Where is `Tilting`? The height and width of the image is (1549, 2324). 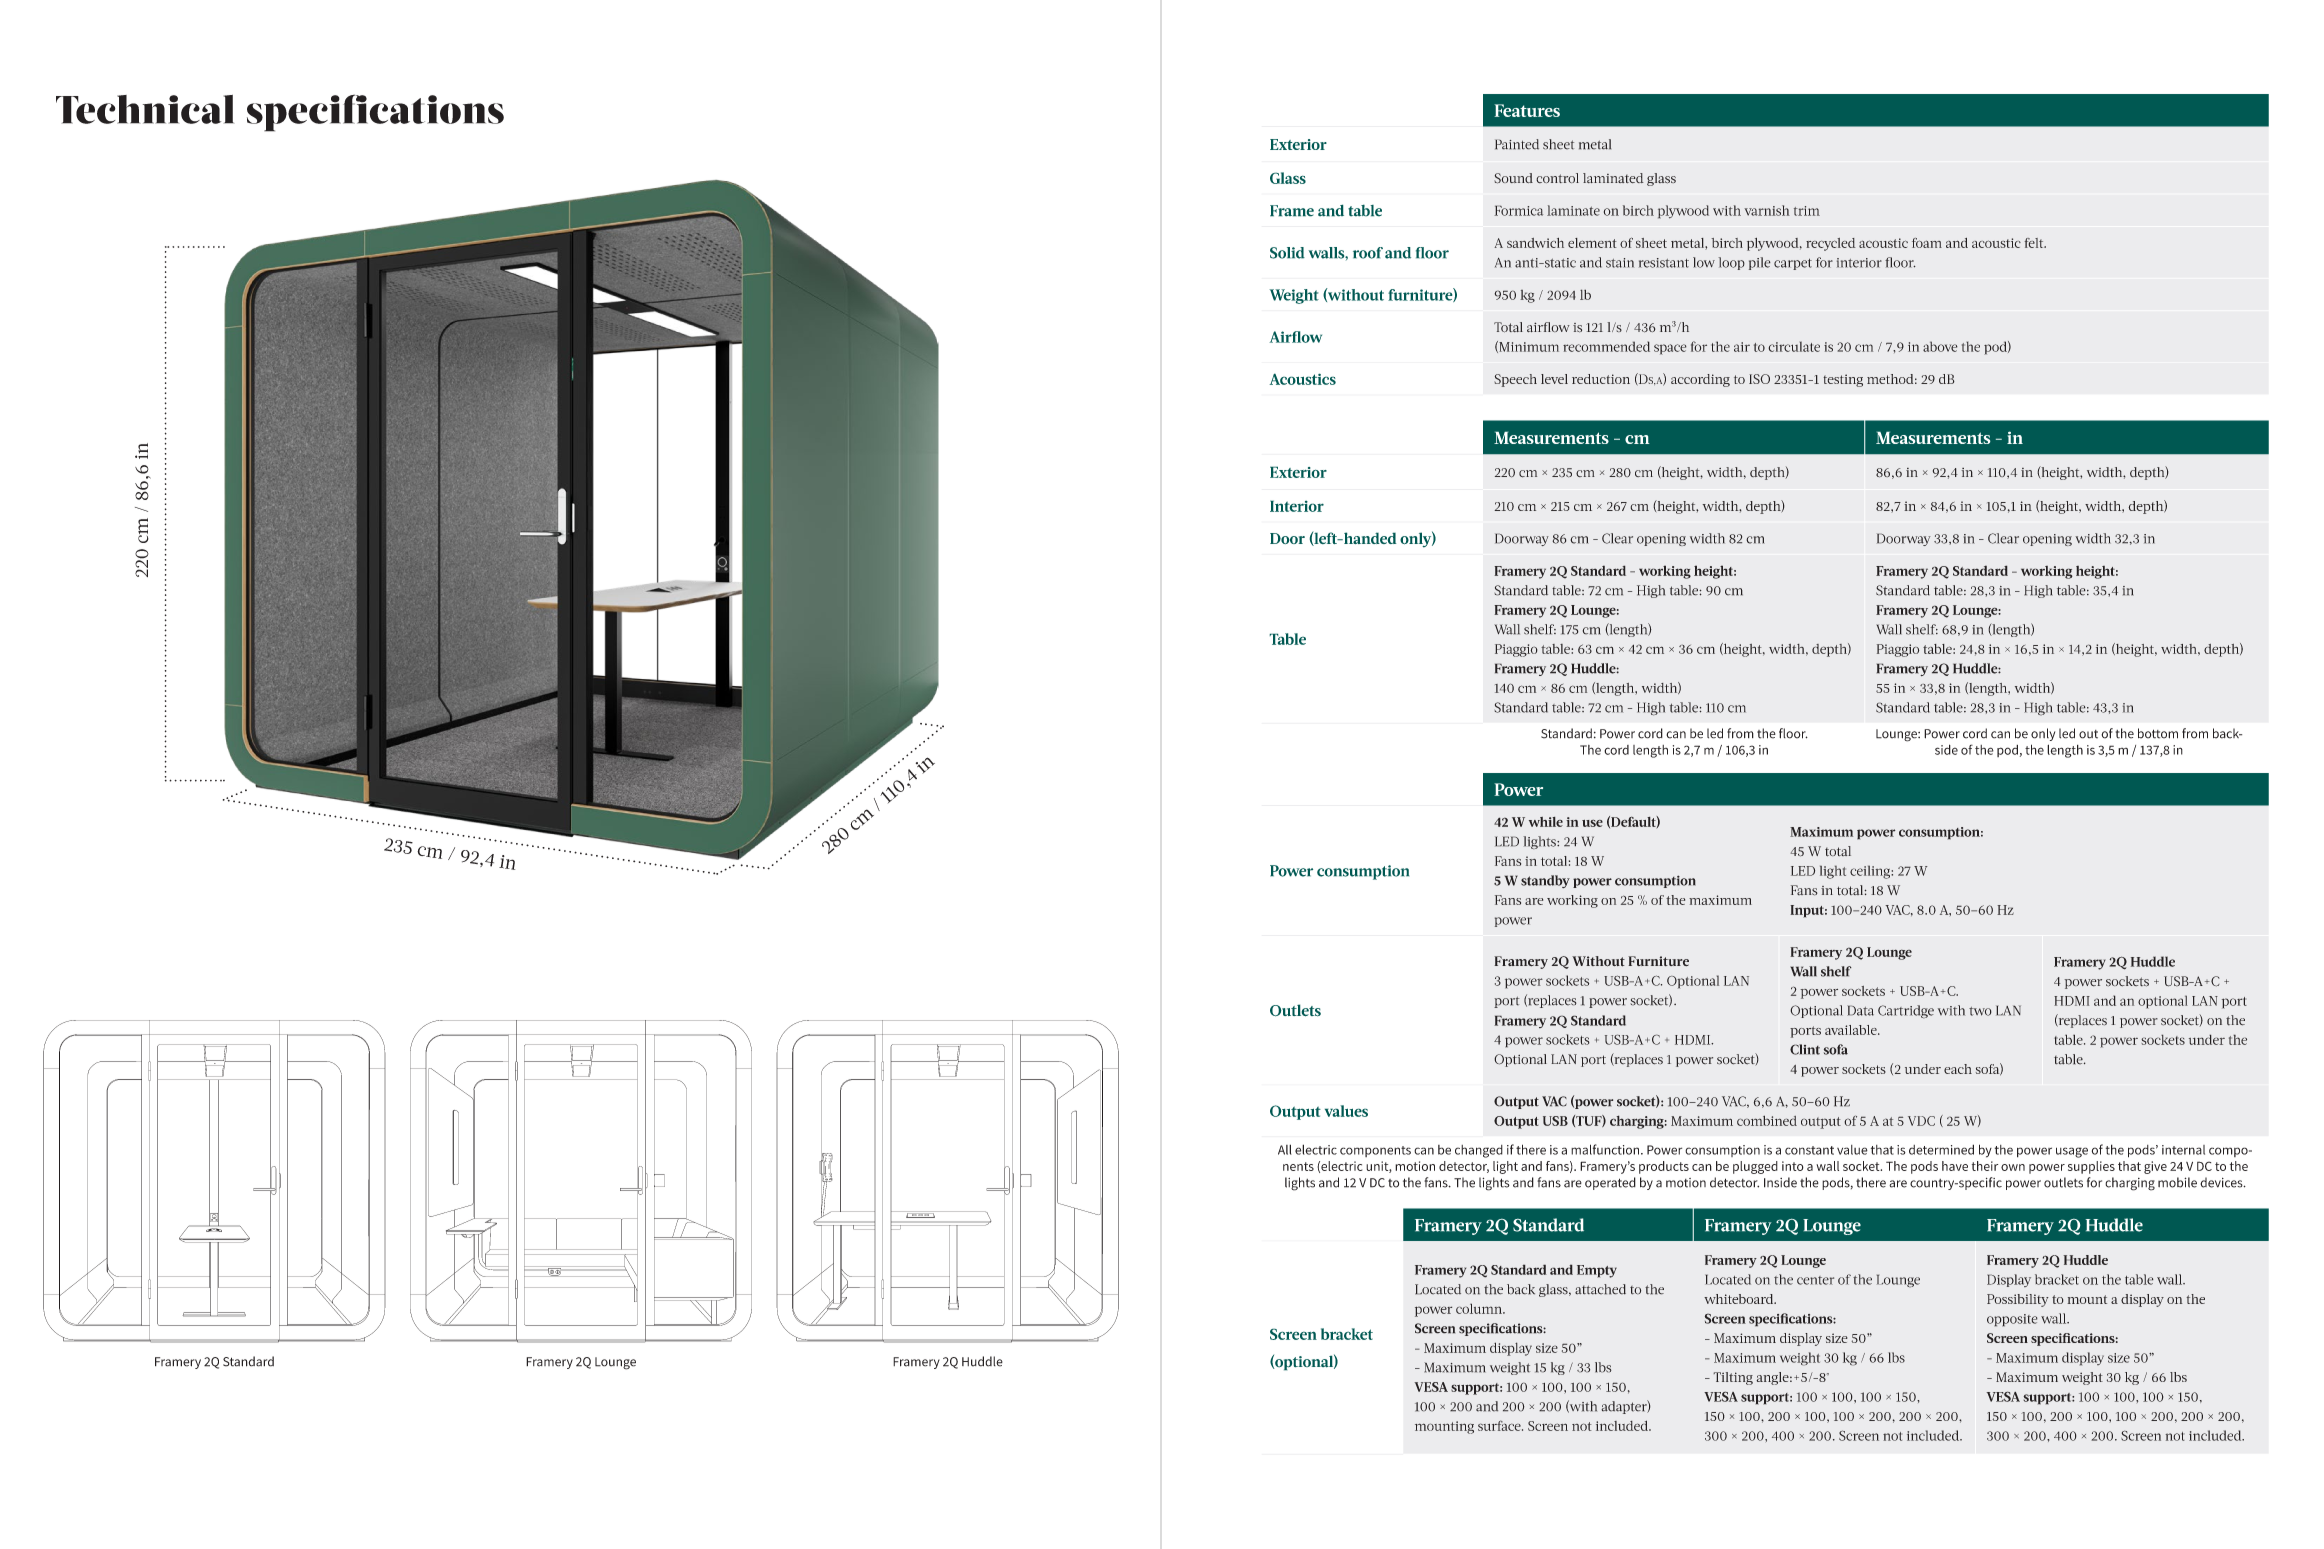 Tilting is located at coordinates (1733, 1378).
